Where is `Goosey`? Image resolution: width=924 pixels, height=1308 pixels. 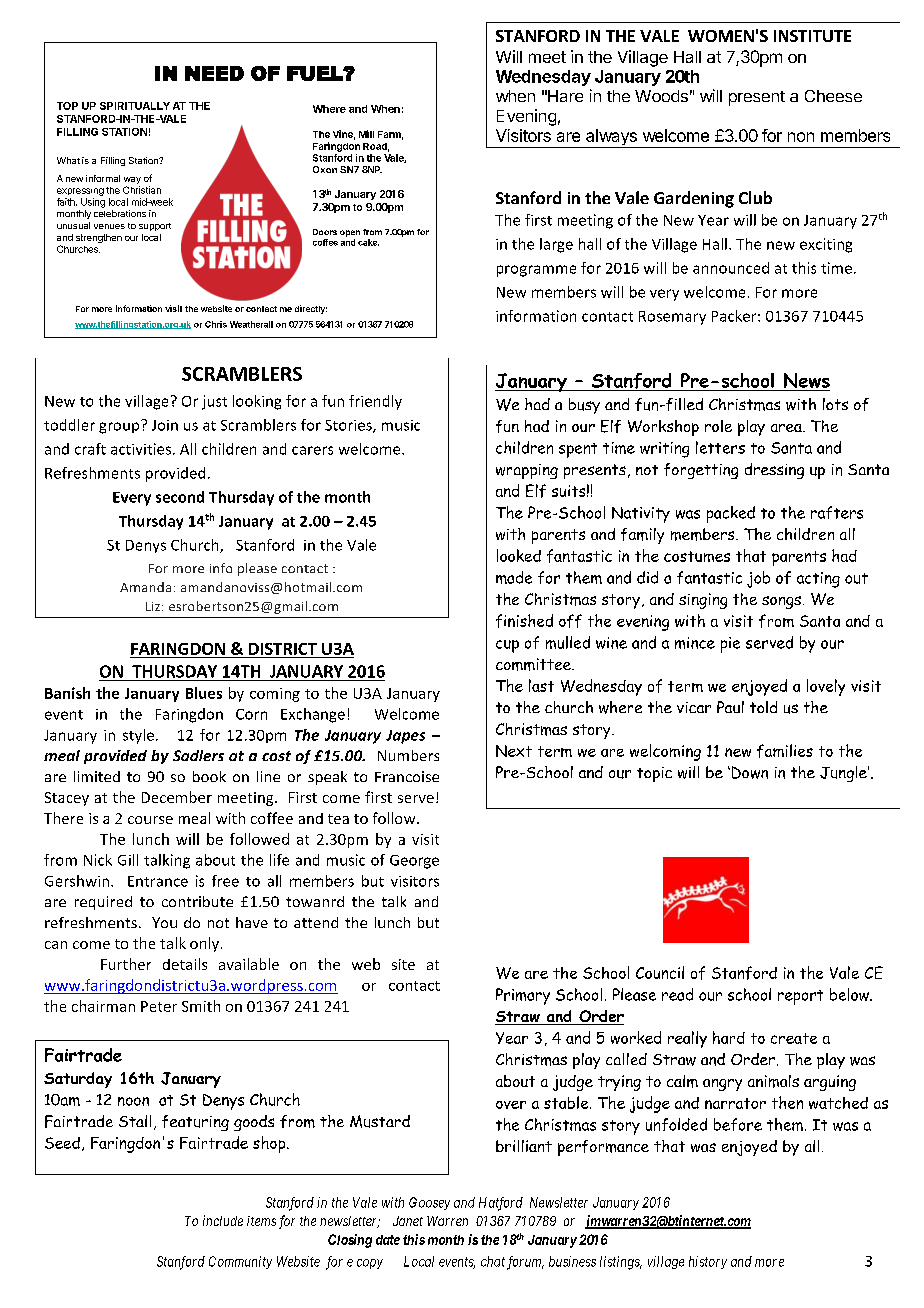
Goosey is located at coordinates (429, 1203).
